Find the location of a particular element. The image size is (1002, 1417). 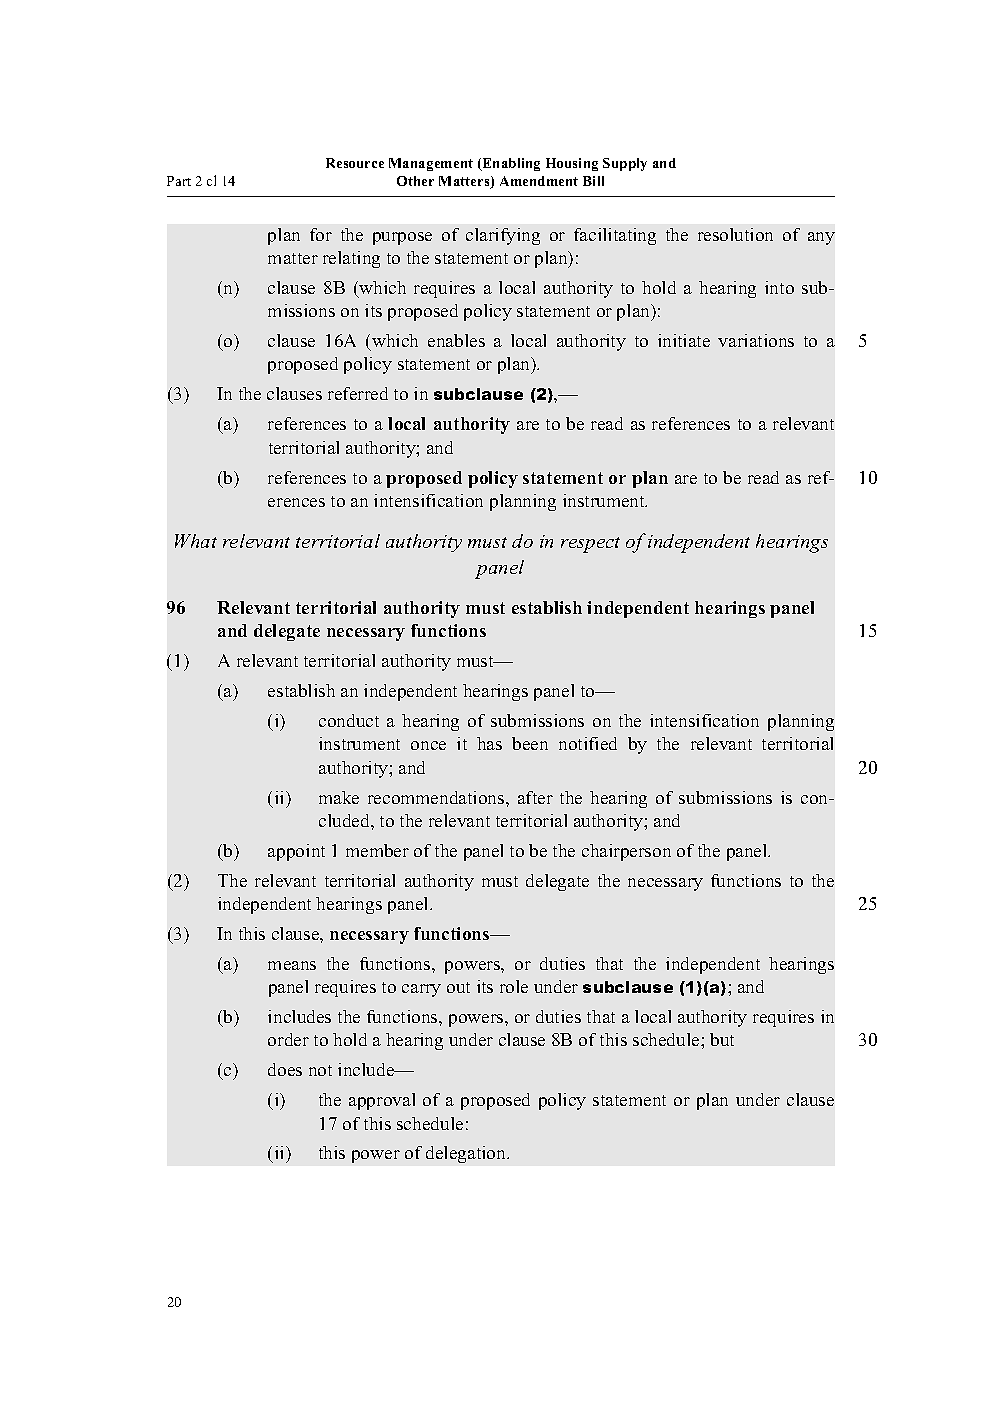

does is located at coordinates (285, 1069).
